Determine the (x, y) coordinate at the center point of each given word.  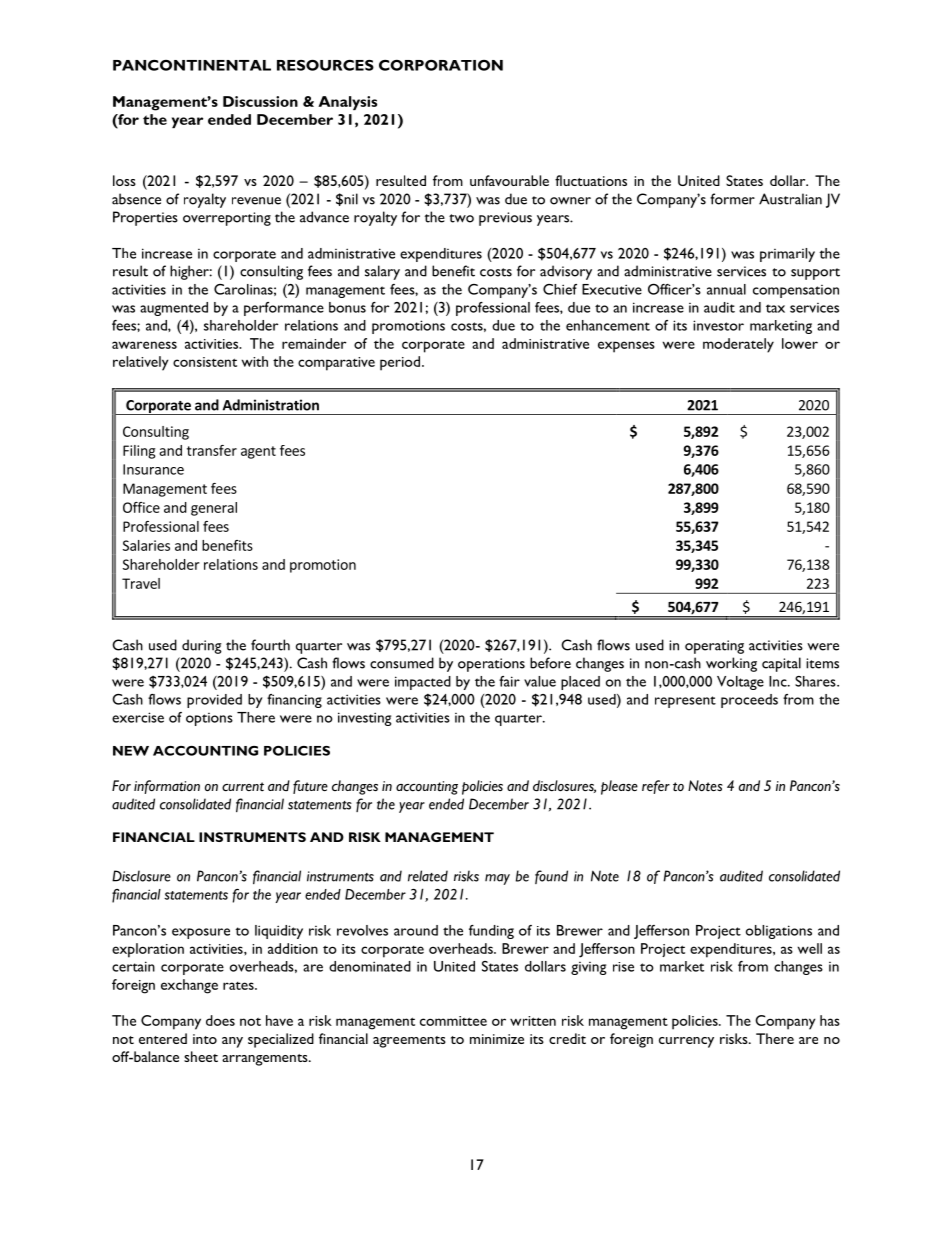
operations (491, 665)
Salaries (146, 545)
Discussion (260, 101)
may (497, 879)
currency (686, 1042)
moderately (738, 345)
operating (714, 647)
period (400, 363)
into (205, 1039)
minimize (497, 1039)
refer (656, 787)
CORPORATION (441, 65)
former (732, 199)
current (243, 786)
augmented (174, 309)
